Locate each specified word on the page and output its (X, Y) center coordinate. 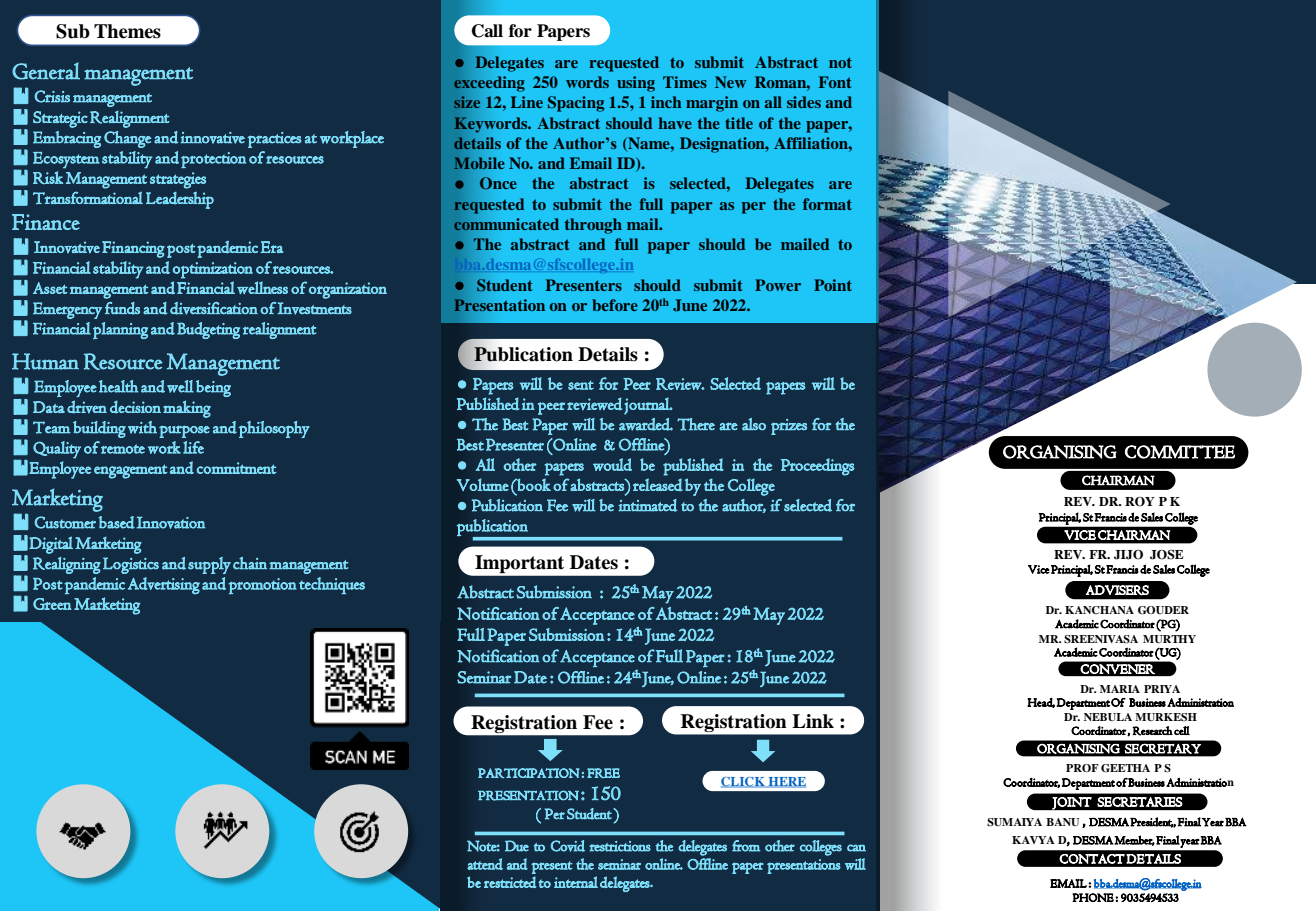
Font (835, 82)
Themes (127, 31)
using (636, 84)
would (612, 464)
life (193, 447)
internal (576, 882)
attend (485, 864)
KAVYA (1033, 840)
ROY (1140, 502)
